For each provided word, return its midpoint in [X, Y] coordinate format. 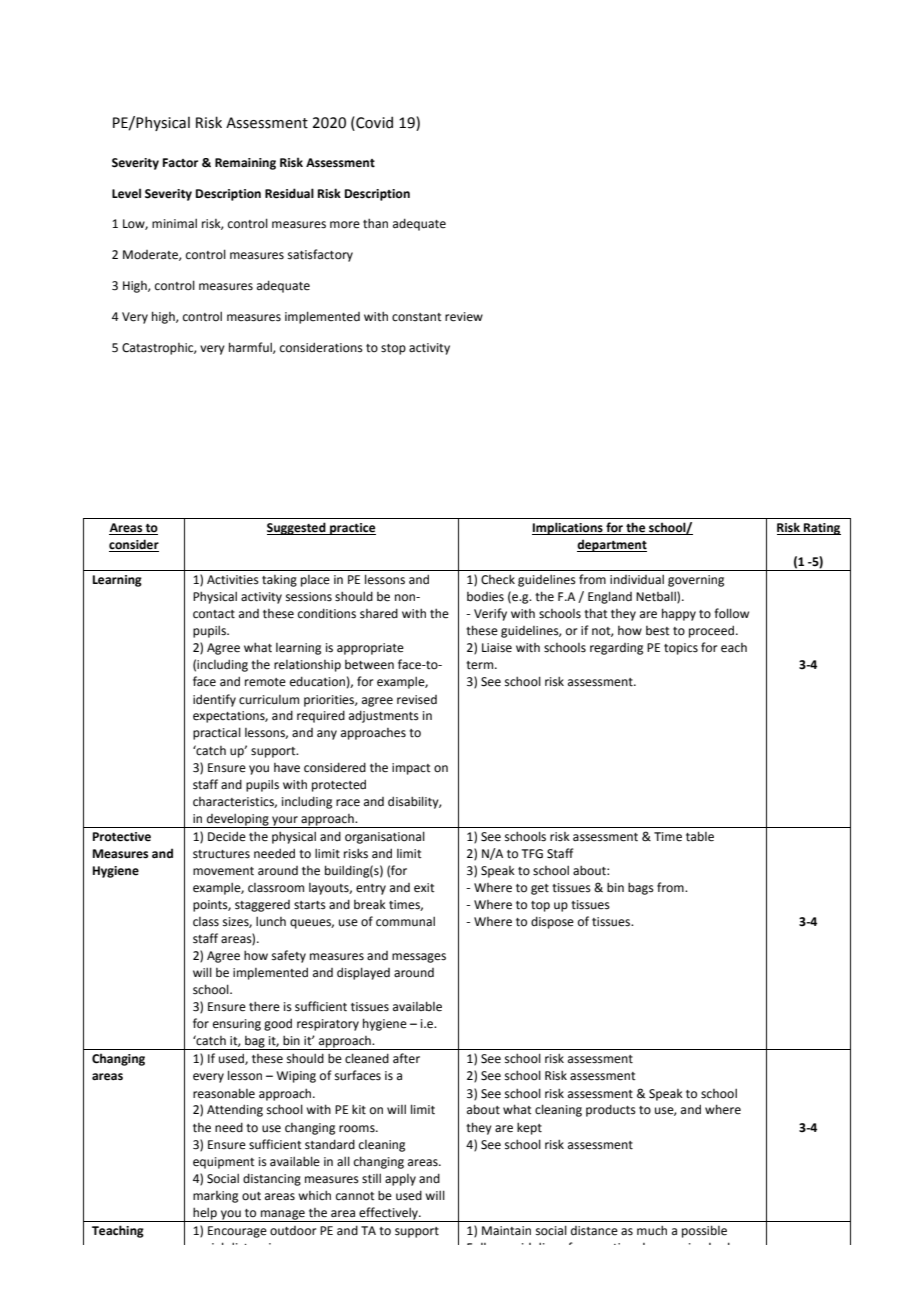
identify [214, 700]
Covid [373, 122]
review [464, 317]
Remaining [245, 164]
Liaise [497, 648]
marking [215, 1197]
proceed [711, 631]
